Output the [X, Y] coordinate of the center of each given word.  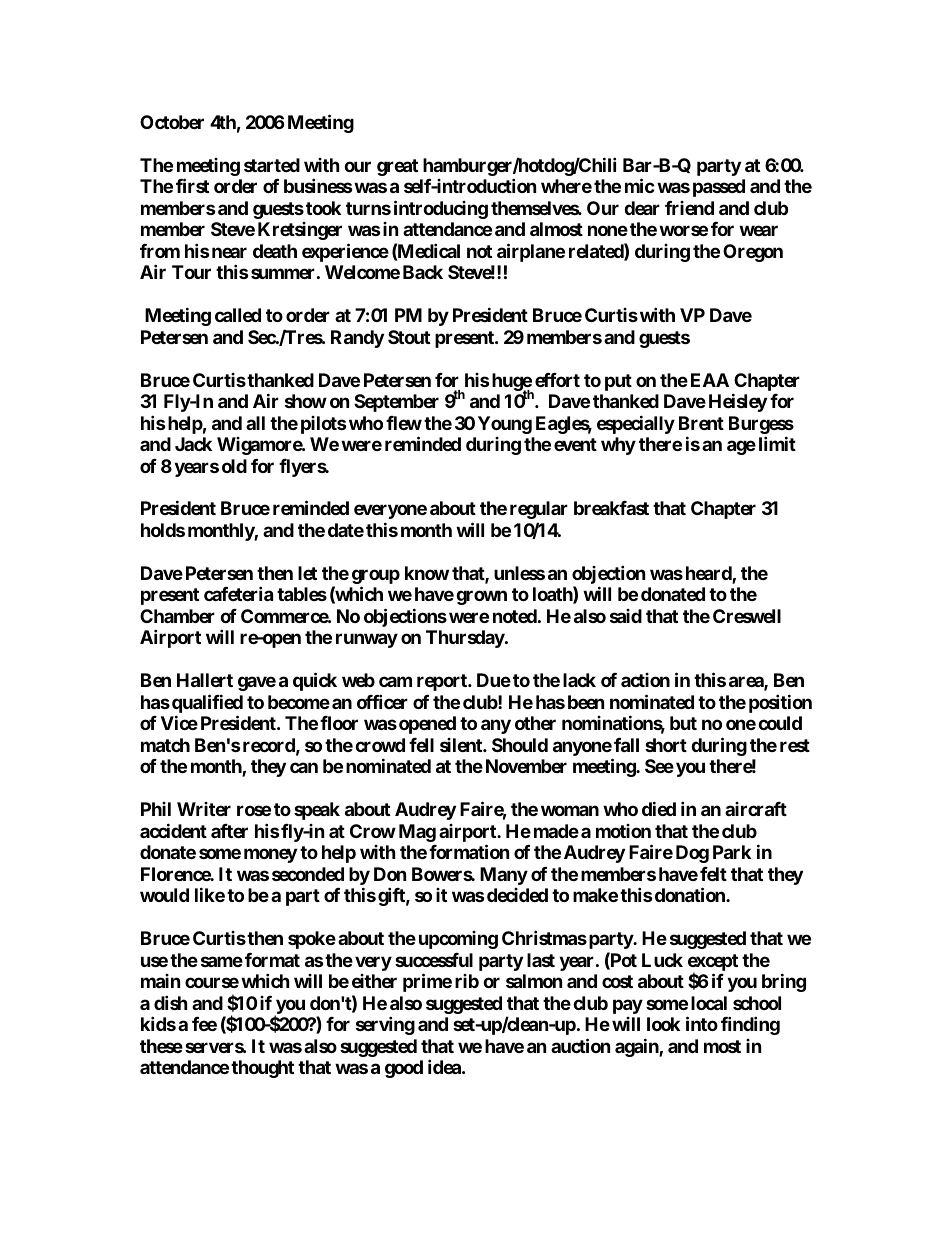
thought [262, 1069]
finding [750, 1025]
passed [719, 188]
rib [467, 981]
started [272, 165]
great [397, 167]
